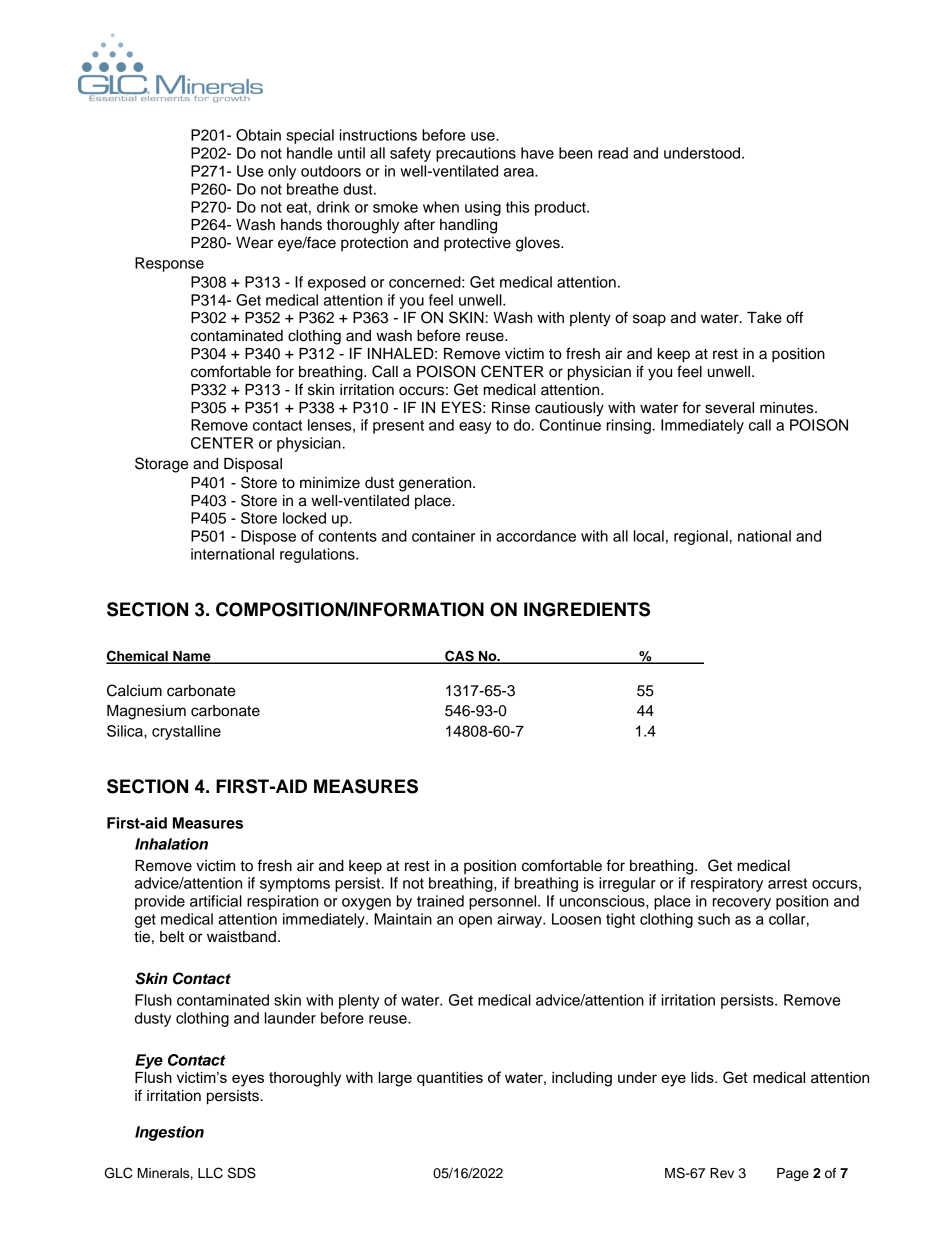  Describe the element at coordinates (440, 901) in the page. I see `trained` at that location.
